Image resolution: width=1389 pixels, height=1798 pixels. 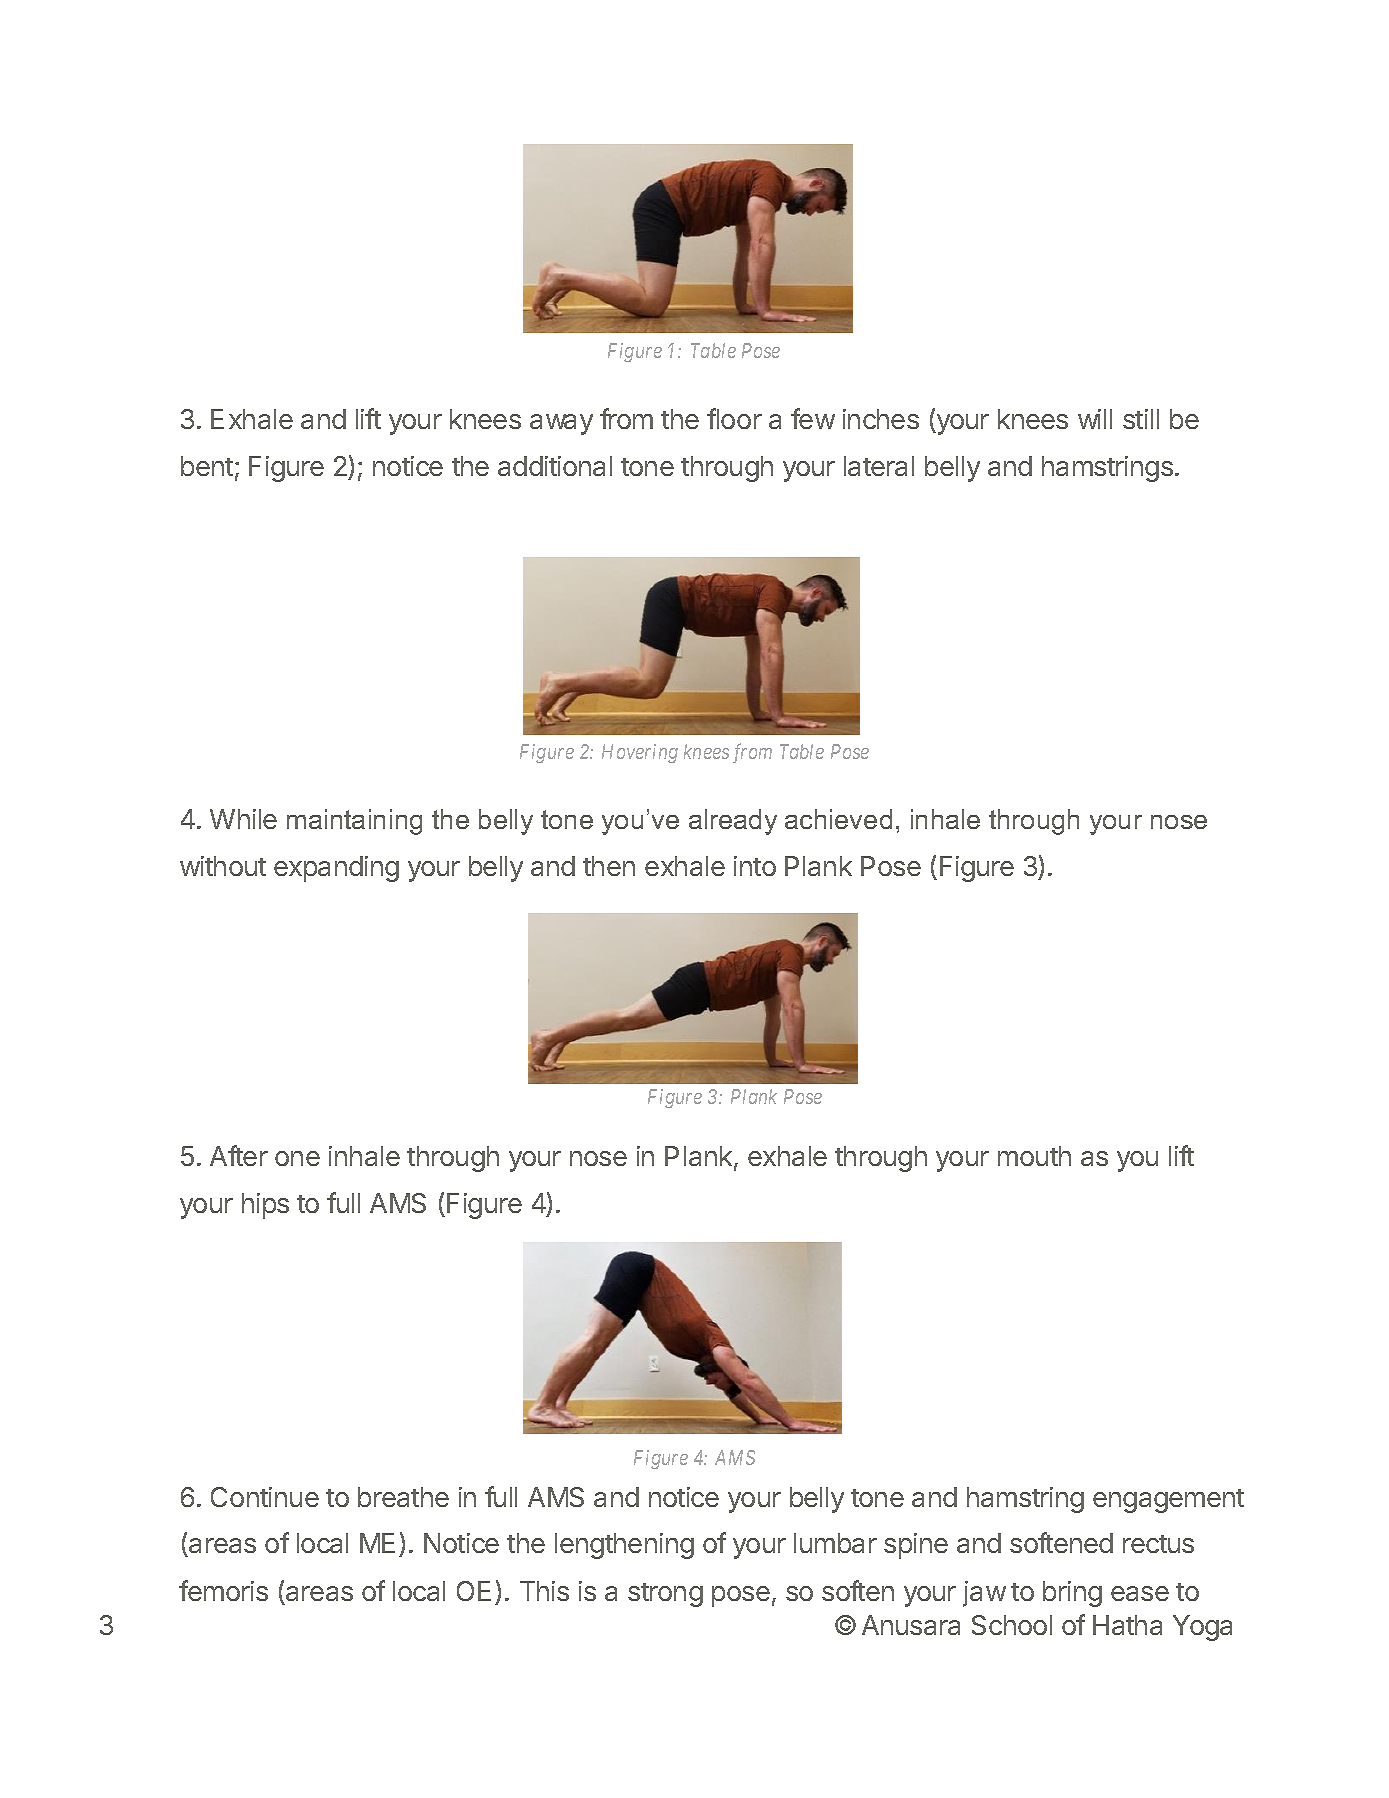 What do you see at coordinates (239, 1155) in the document?
I see `After` at bounding box center [239, 1155].
